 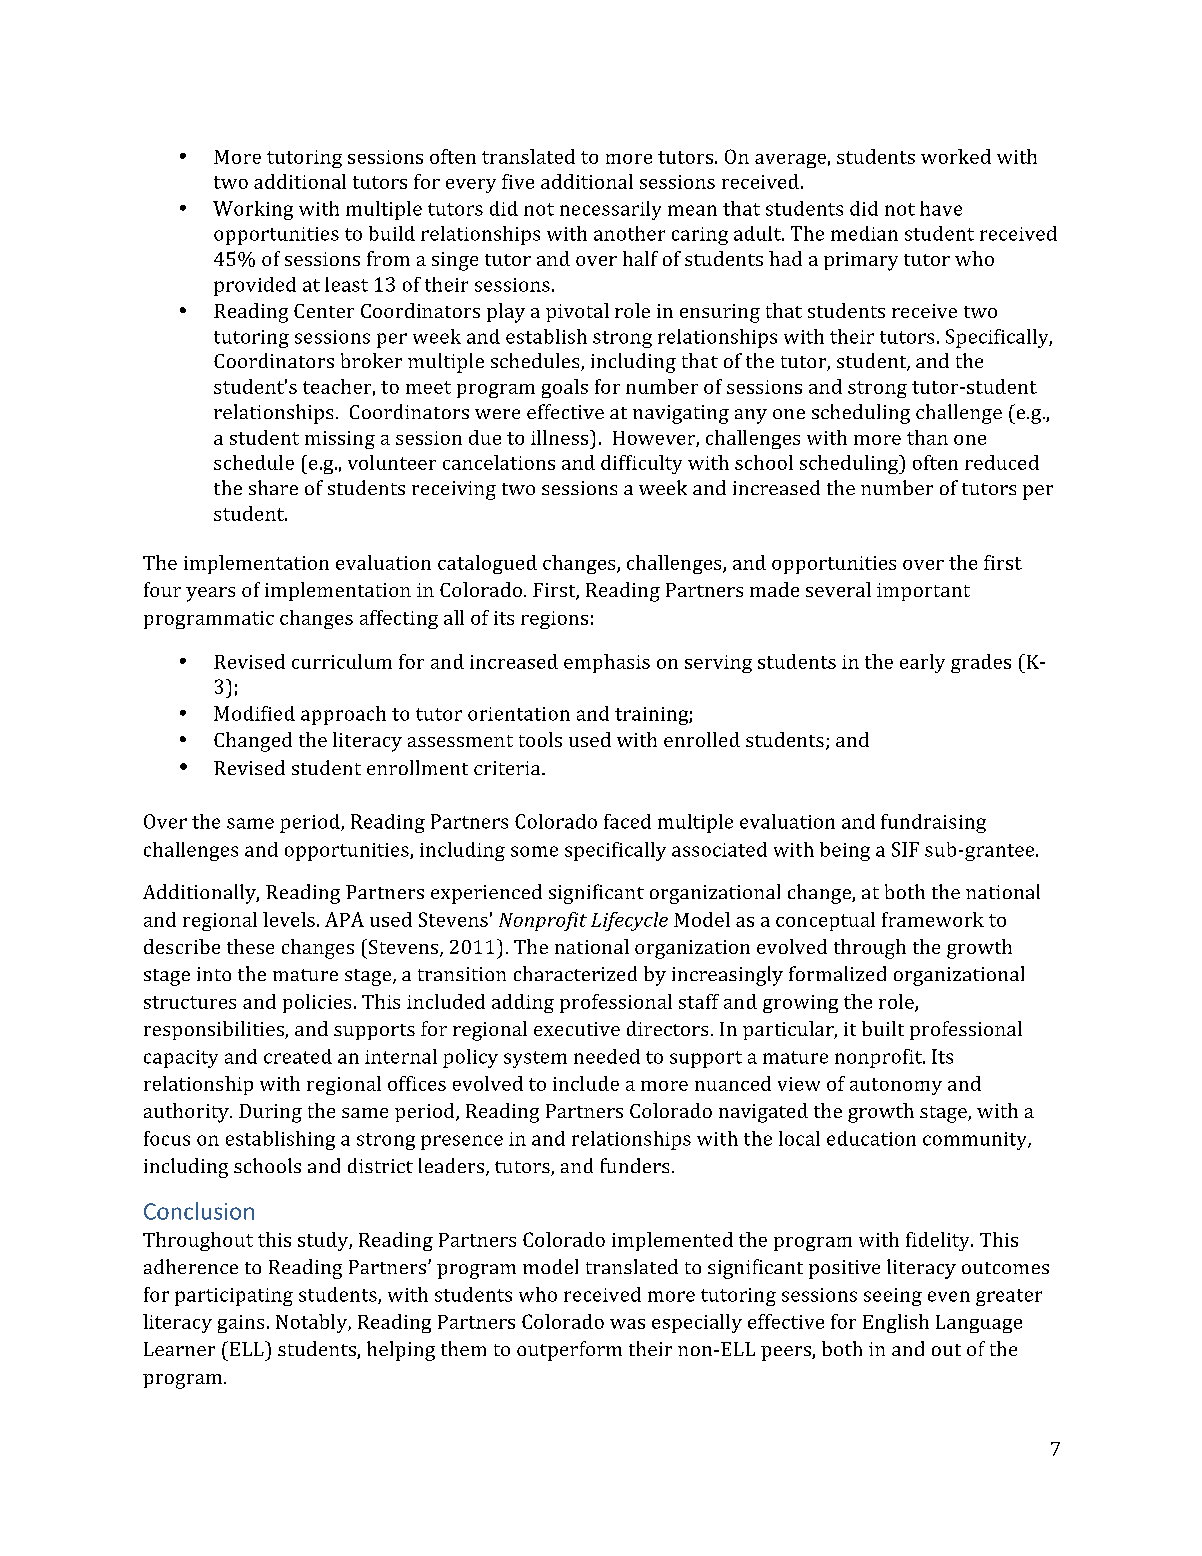 I want to click on tools, so click(x=540, y=739).
